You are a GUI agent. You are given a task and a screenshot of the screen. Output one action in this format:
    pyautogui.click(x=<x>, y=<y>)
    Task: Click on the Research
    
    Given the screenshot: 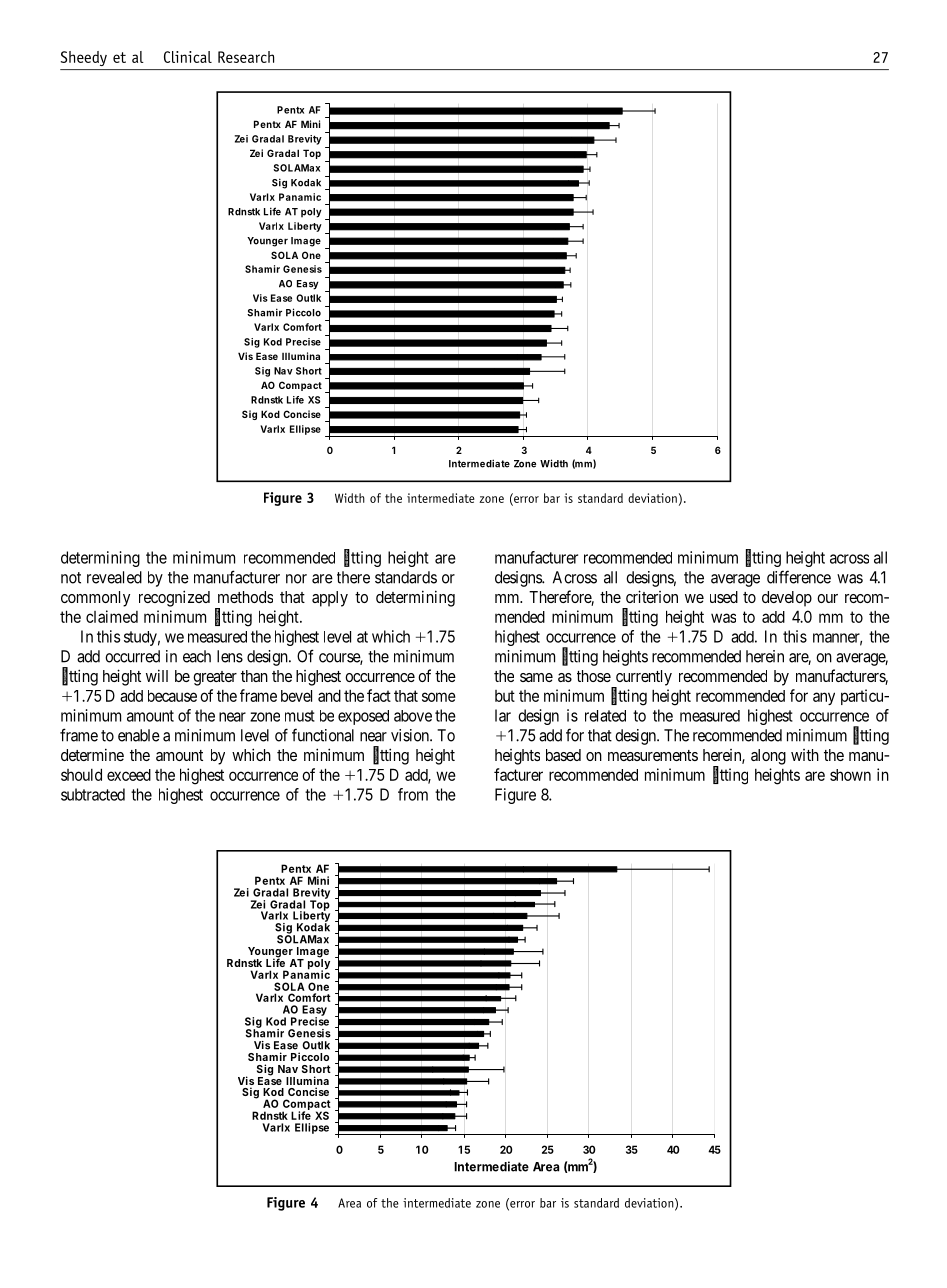 What is the action you would take?
    pyautogui.click(x=246, y=57)
